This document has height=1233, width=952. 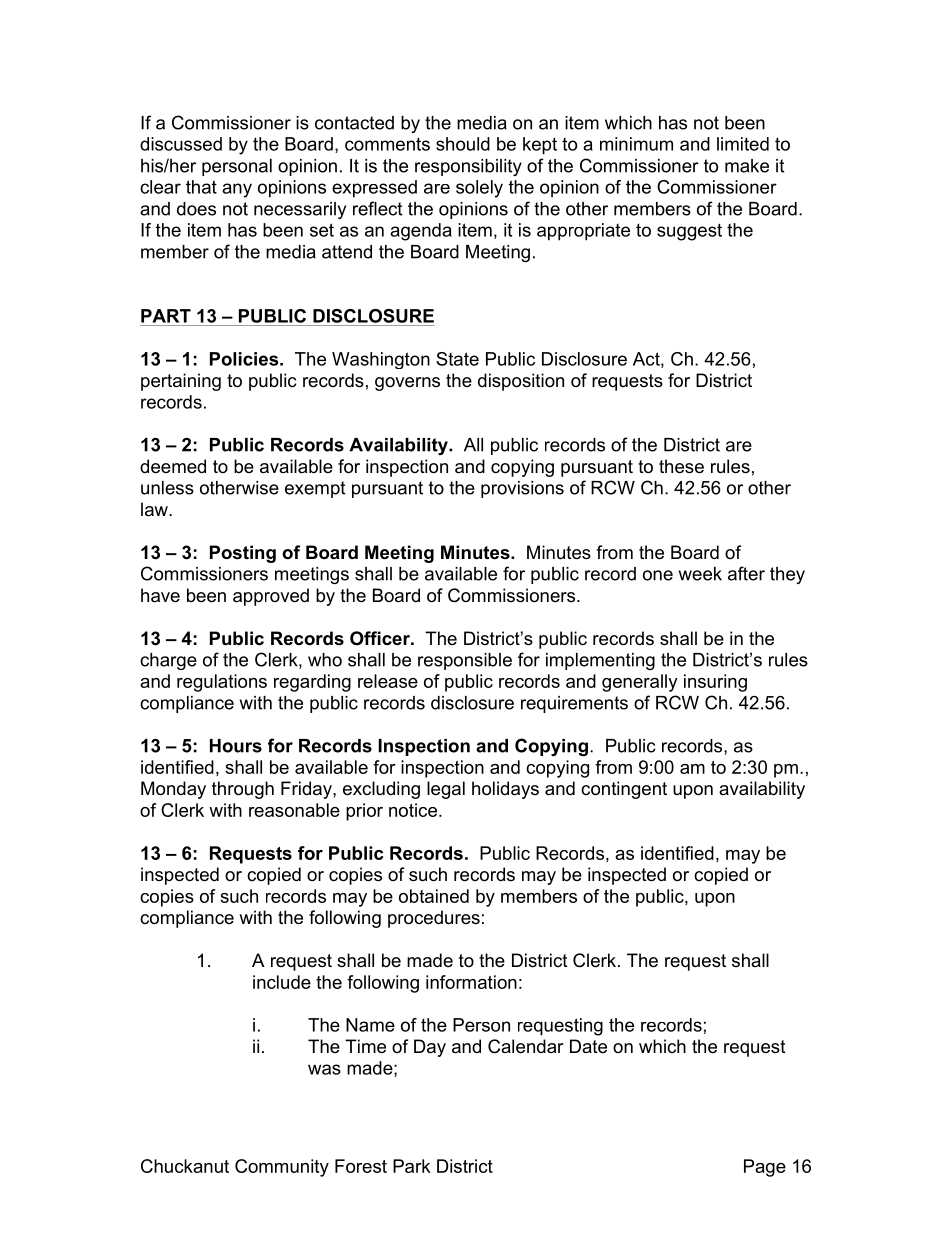 What do you see at coordinates (463, 144) in the document?
I see `should` at bounding box center [463, 144].
